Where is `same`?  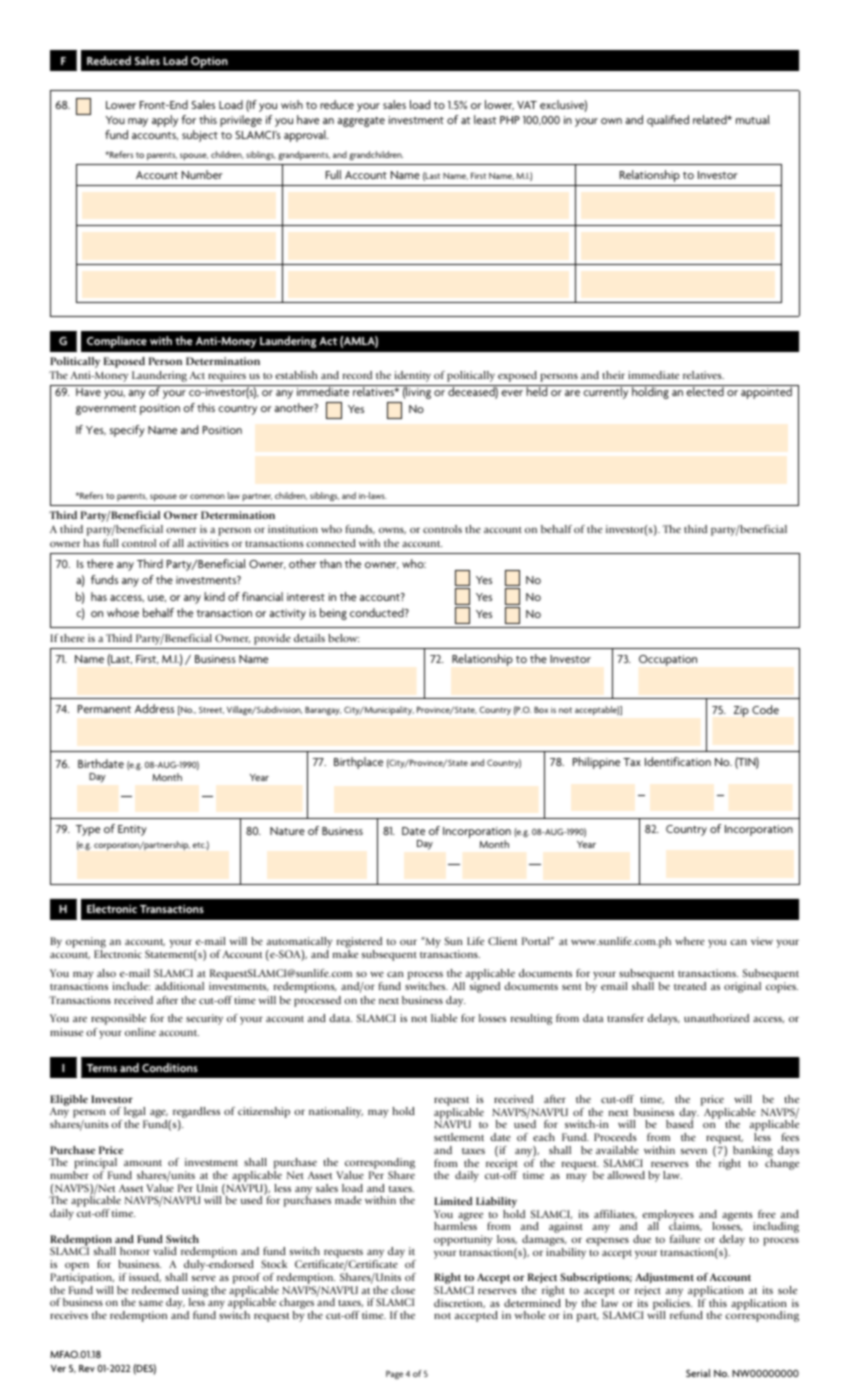
same is located at coordinates (151, 1303).
